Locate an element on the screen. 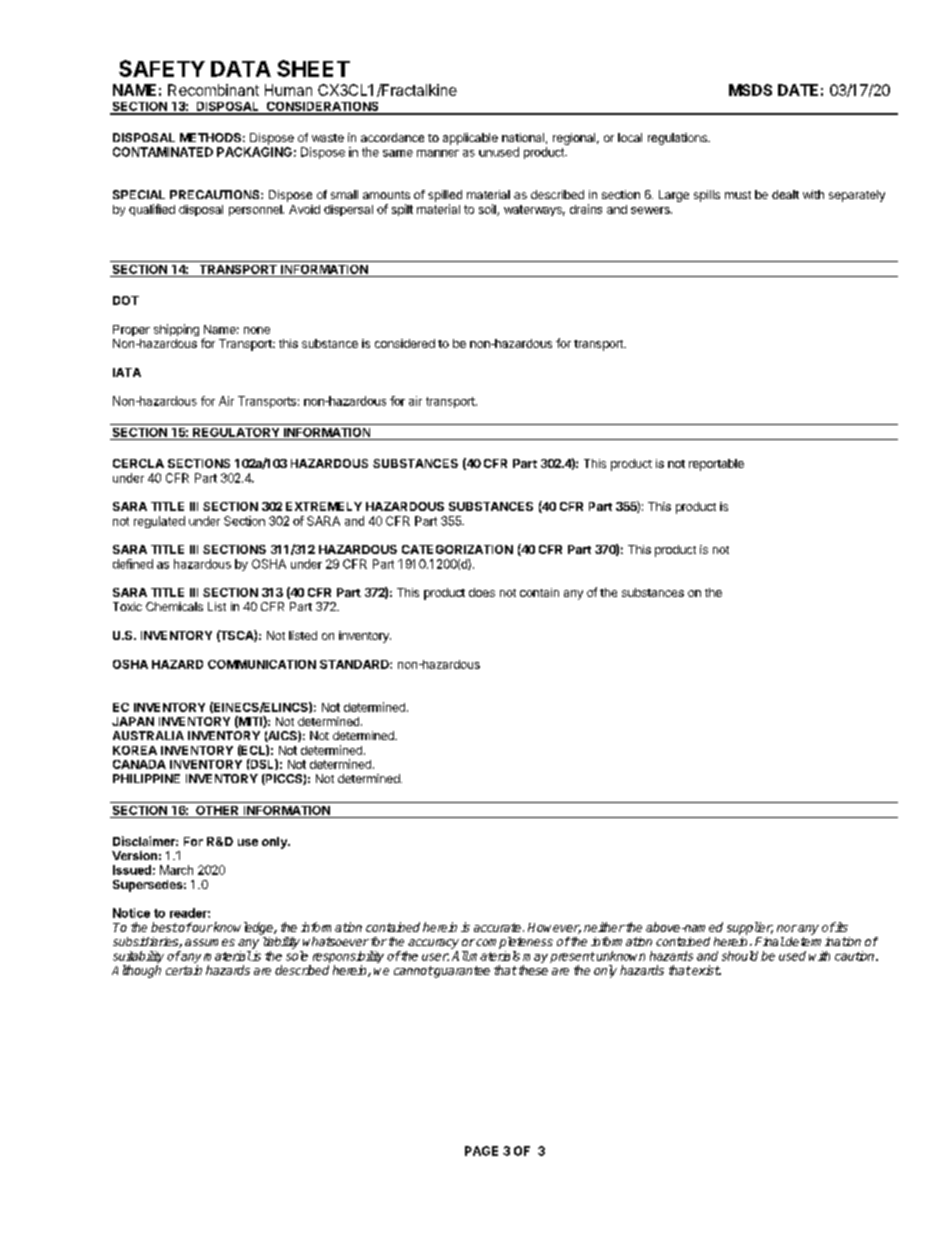 This screenshot has width=952, height=1233. does is located at coordinates (482, 592).
